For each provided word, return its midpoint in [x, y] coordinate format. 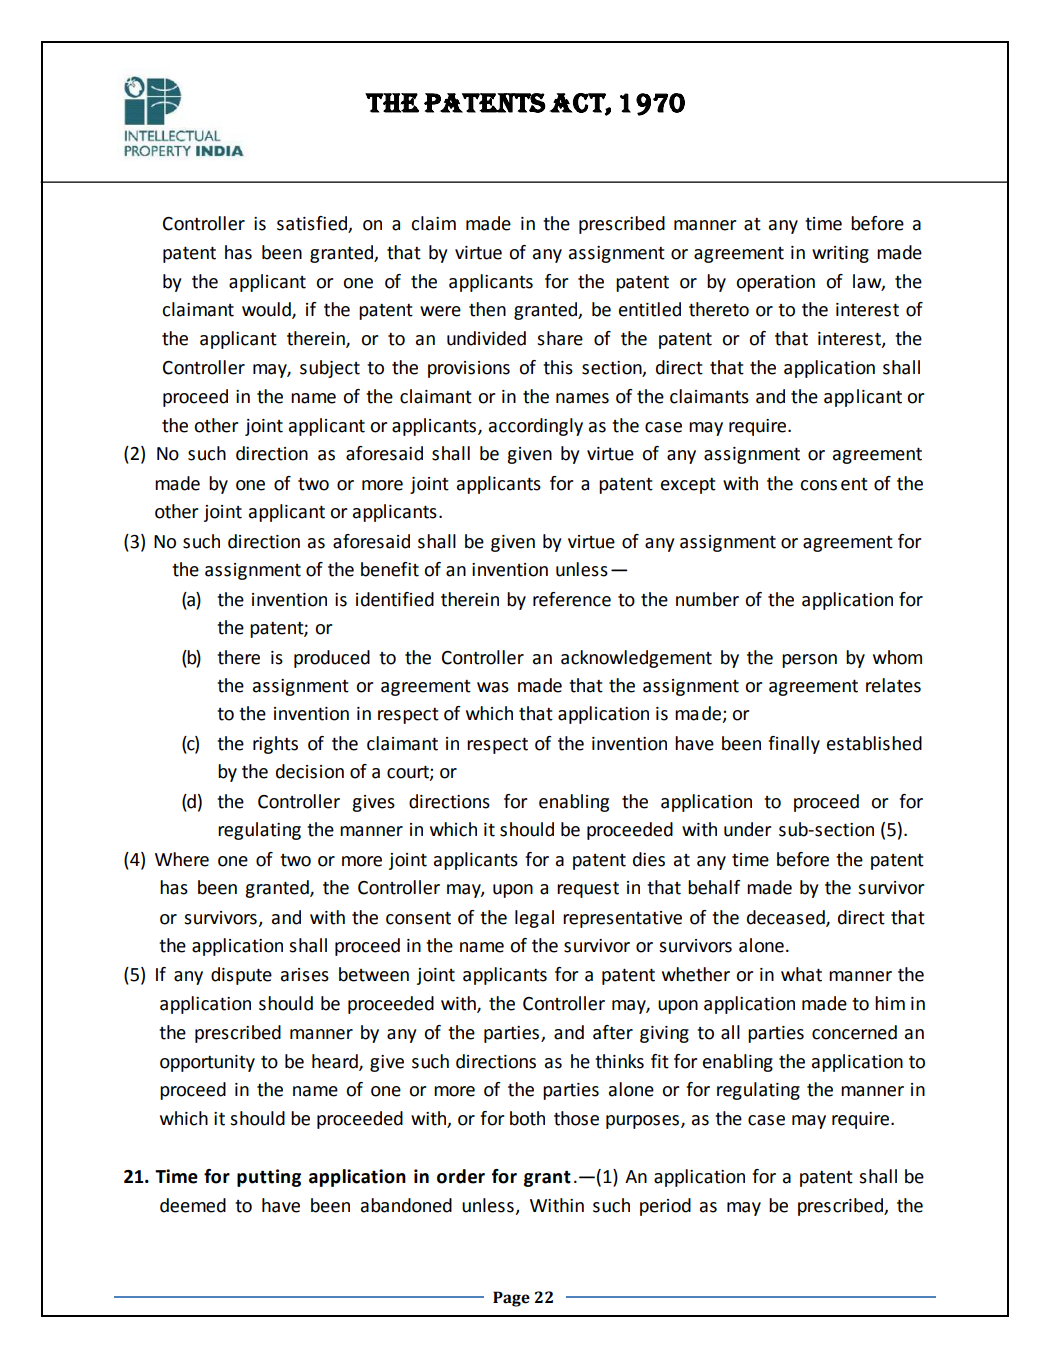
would [267, 310]
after [613, 1032]
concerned [854, 1032]
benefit [390, 569]
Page [511, 1299]
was [493, 687]
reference [572, 599]
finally [794, 745]
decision [310, 771]
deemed [193, 1205]
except [688, 486]
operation [775, 283]
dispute [241, 976]
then [487, 309]
